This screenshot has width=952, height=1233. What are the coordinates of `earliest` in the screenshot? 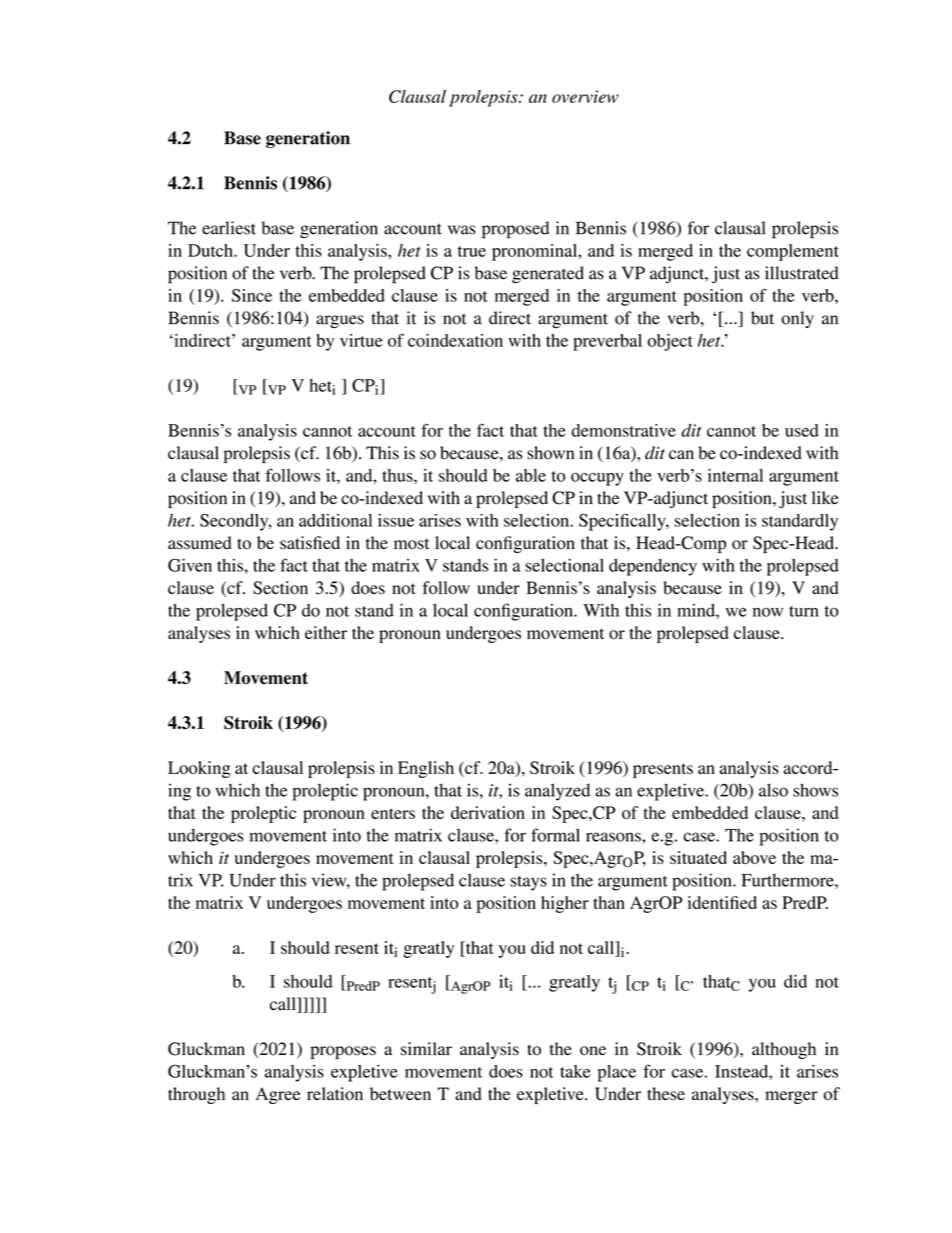 It's located at (229, 228).
